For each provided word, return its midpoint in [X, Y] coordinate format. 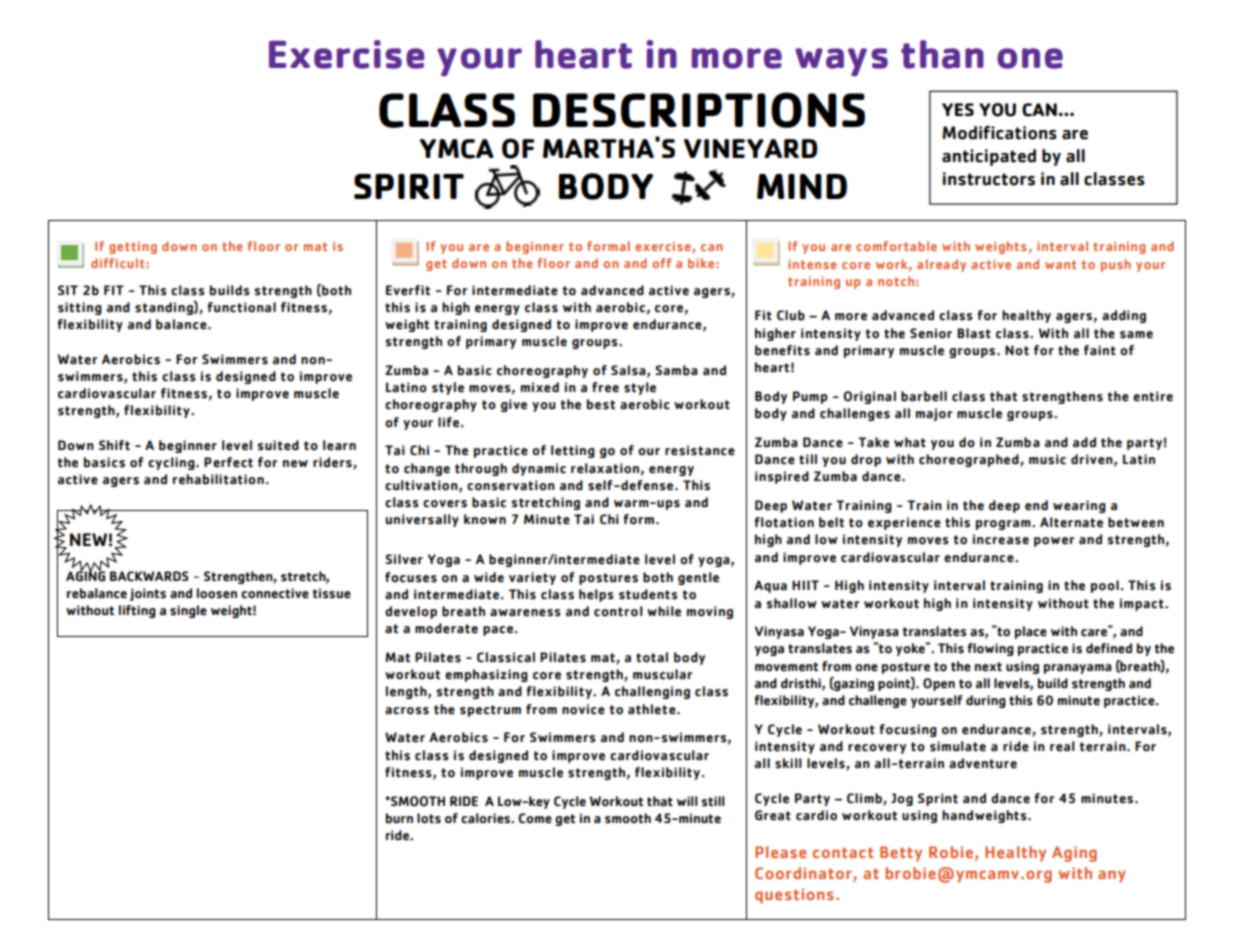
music [1047, 459]
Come [535, 818]
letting [573, 451]
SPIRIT [409, 186]
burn [399, 818]
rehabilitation [218, 479]
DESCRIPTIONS [699, 110]
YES [958, 109]
